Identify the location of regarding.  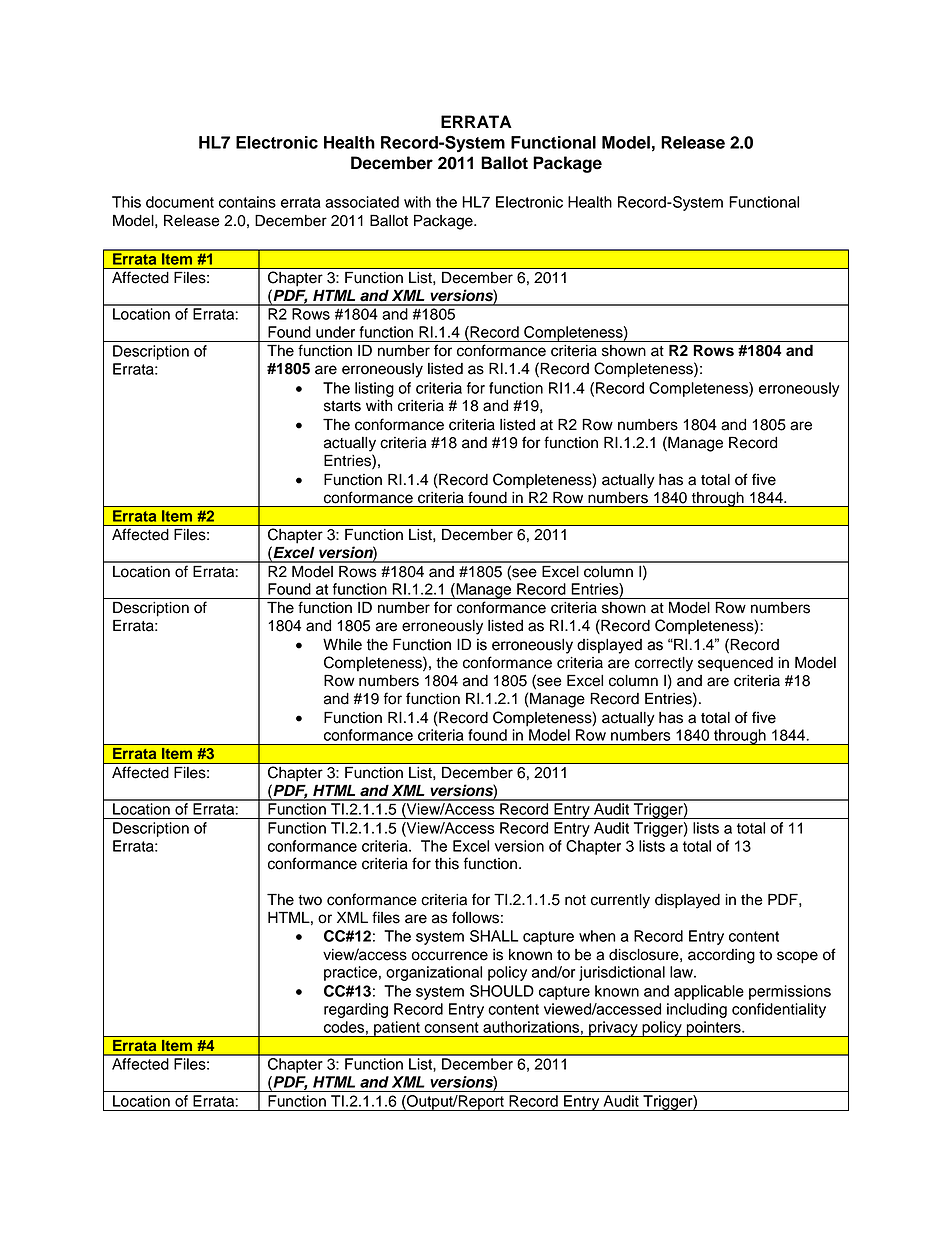
(356, 1010).
